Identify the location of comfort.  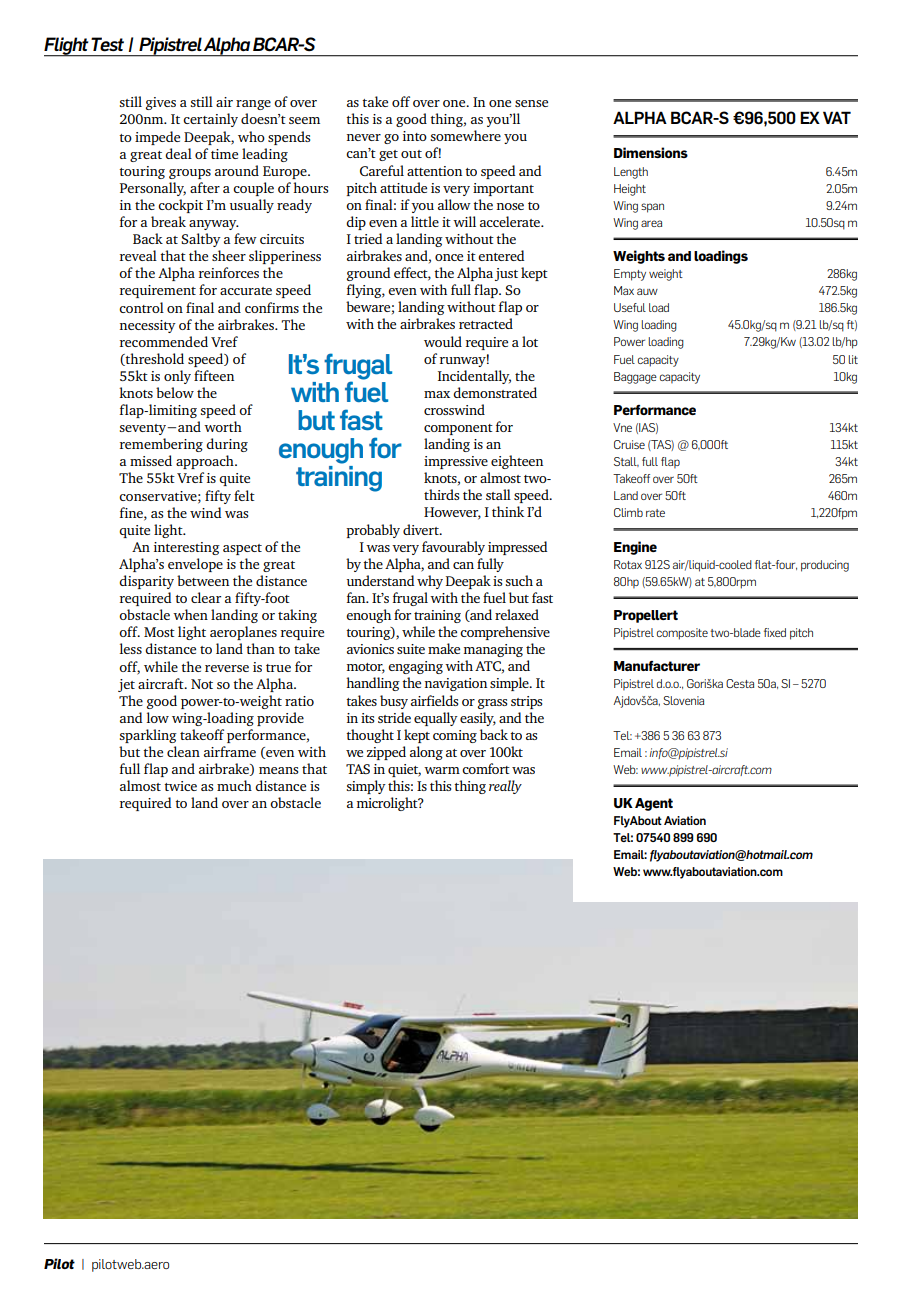
(486, 768).
